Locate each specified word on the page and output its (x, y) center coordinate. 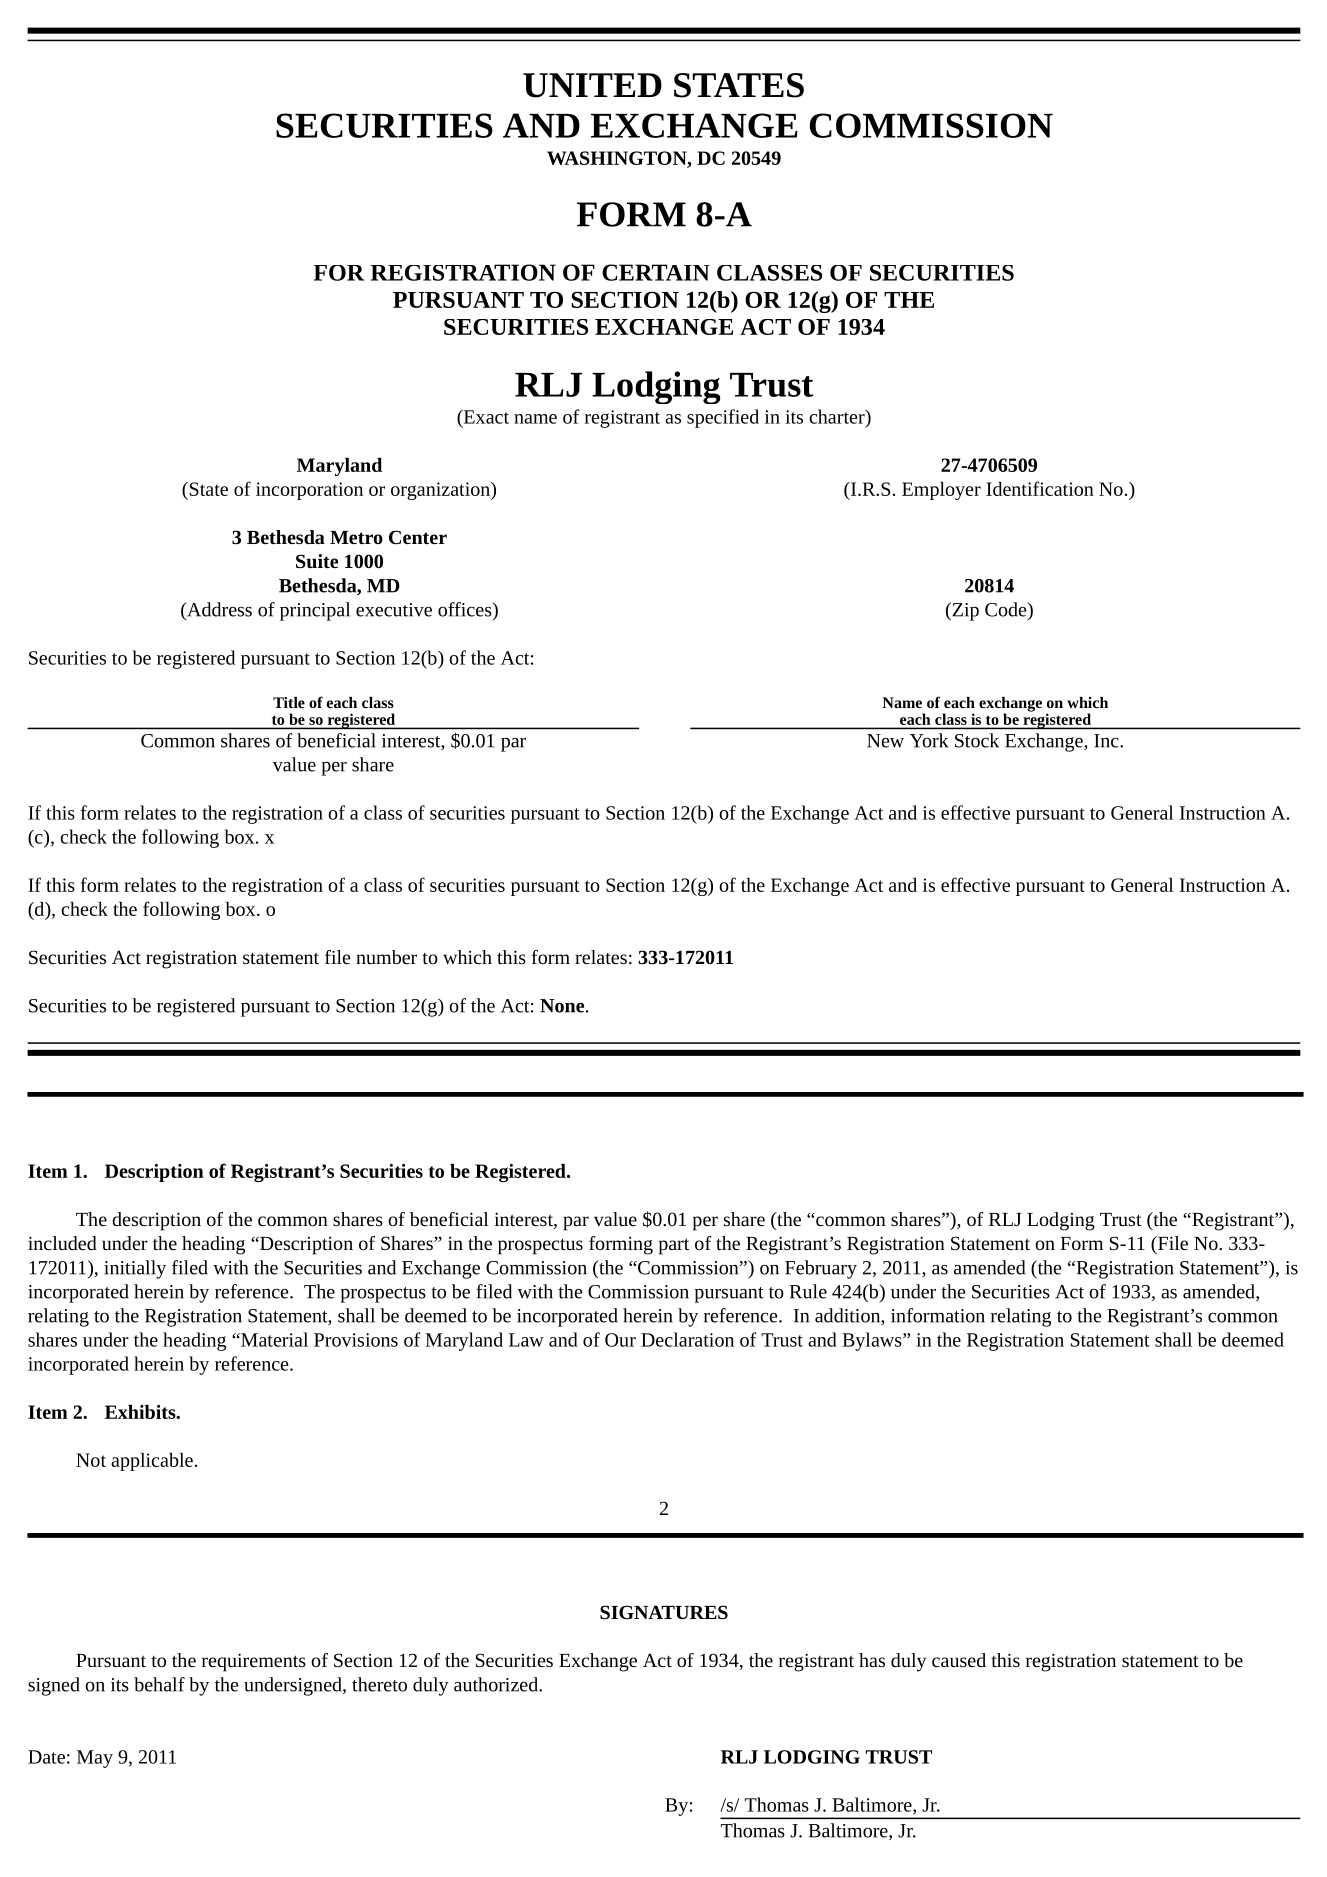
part (674, 1246)
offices (466, 609)
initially (135, 1269)
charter (838, 416)
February (821, 1269)
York (929, 740)
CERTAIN (656, 272)
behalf (159, 1684)
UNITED (592, 85)
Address (218, 609)
